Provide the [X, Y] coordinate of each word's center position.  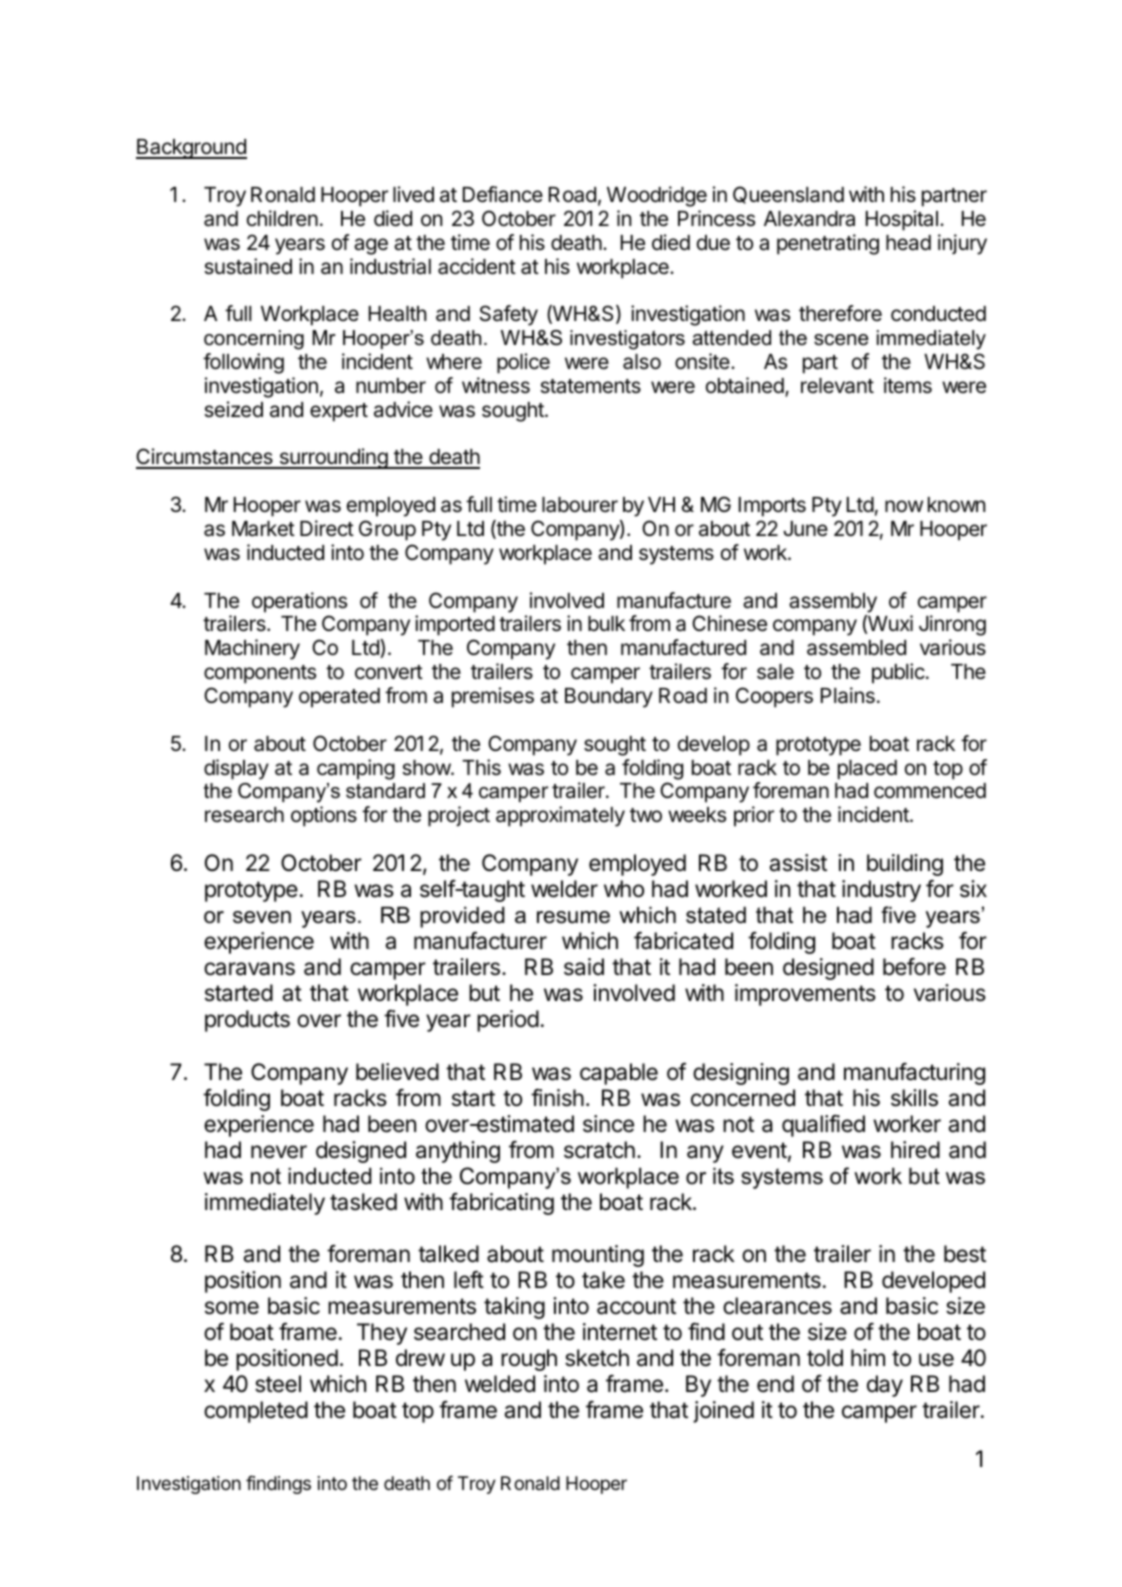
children [282, 218]
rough [529, 1360]
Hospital [902, 220]
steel [278, 1384]
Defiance [503, 194]
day [885, 1386]
